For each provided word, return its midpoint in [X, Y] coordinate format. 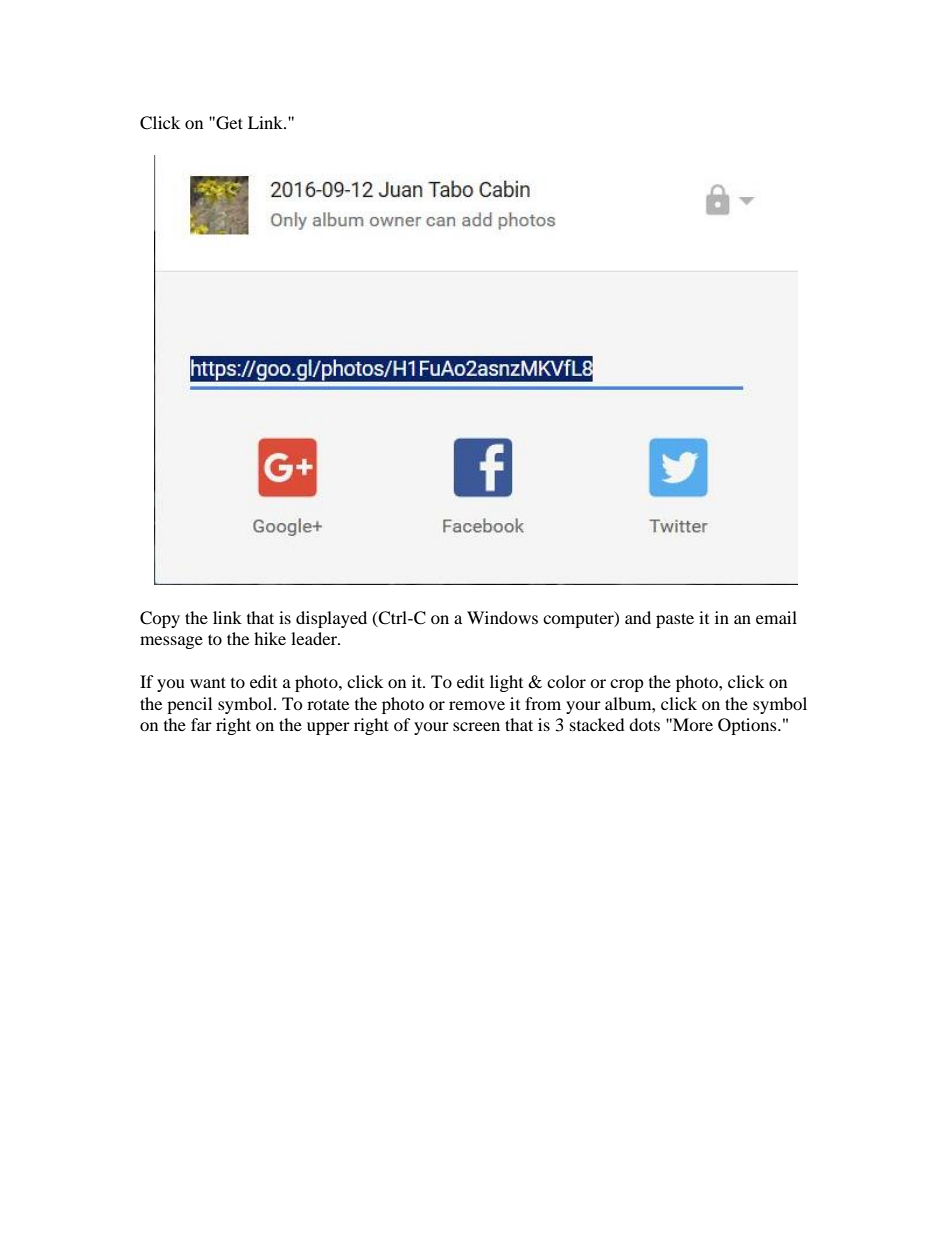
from [543, 703]
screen [476, 726]
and [638, 617]
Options [748, 726]
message [171, 642]
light [506, 683]
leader [315, 638]
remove [477, 705]
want [208, 682]
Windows [502, 617]
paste [675, 620]
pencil [189, 705]
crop [627, 685]
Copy [160, 619]
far [201, 724]
